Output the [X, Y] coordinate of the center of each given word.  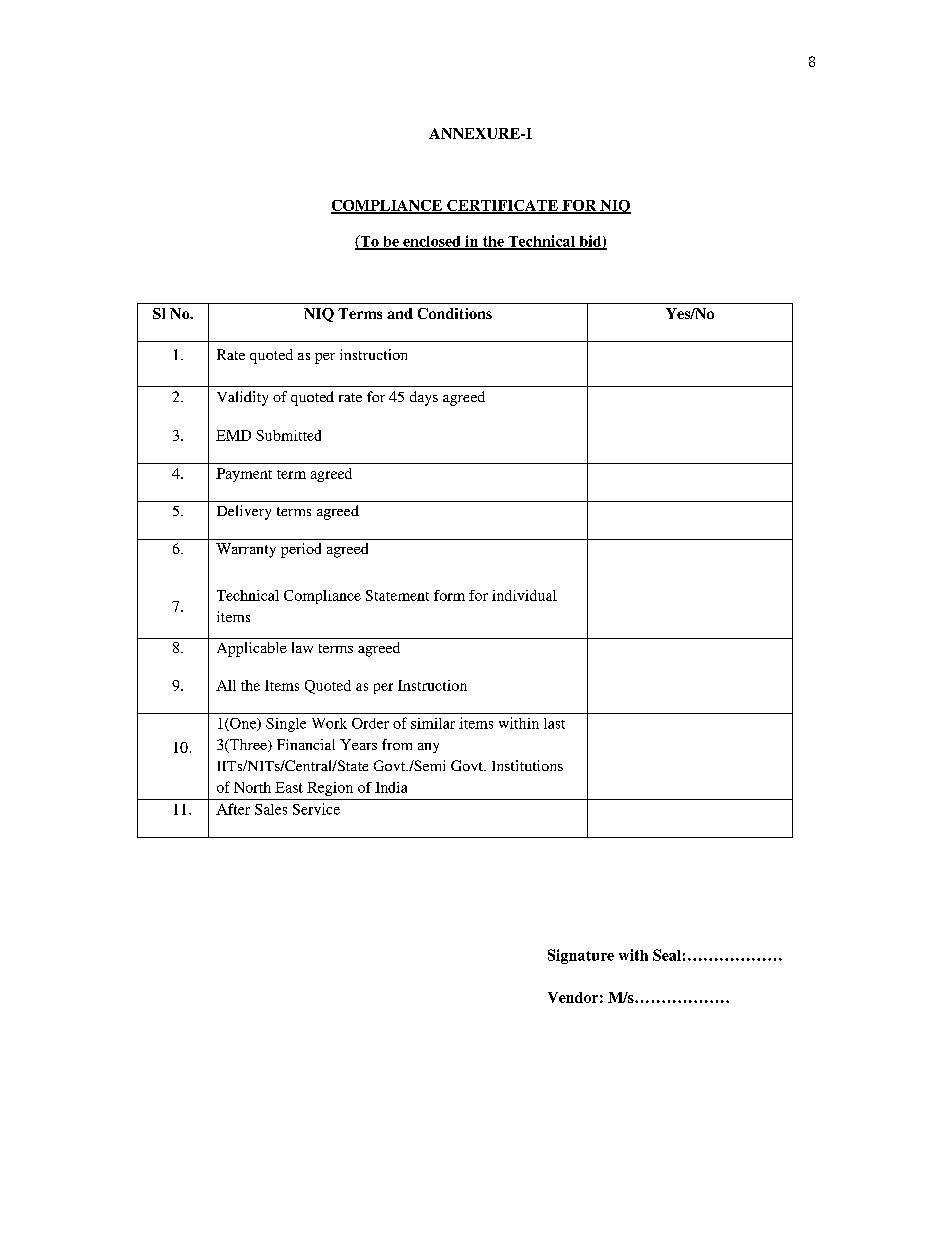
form [449, 595]
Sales [271, 809]
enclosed [432, 242]
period [301, 550]
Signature [581, 956]
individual [524, 595]
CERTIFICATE [502, 206]
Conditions [455, 313]
